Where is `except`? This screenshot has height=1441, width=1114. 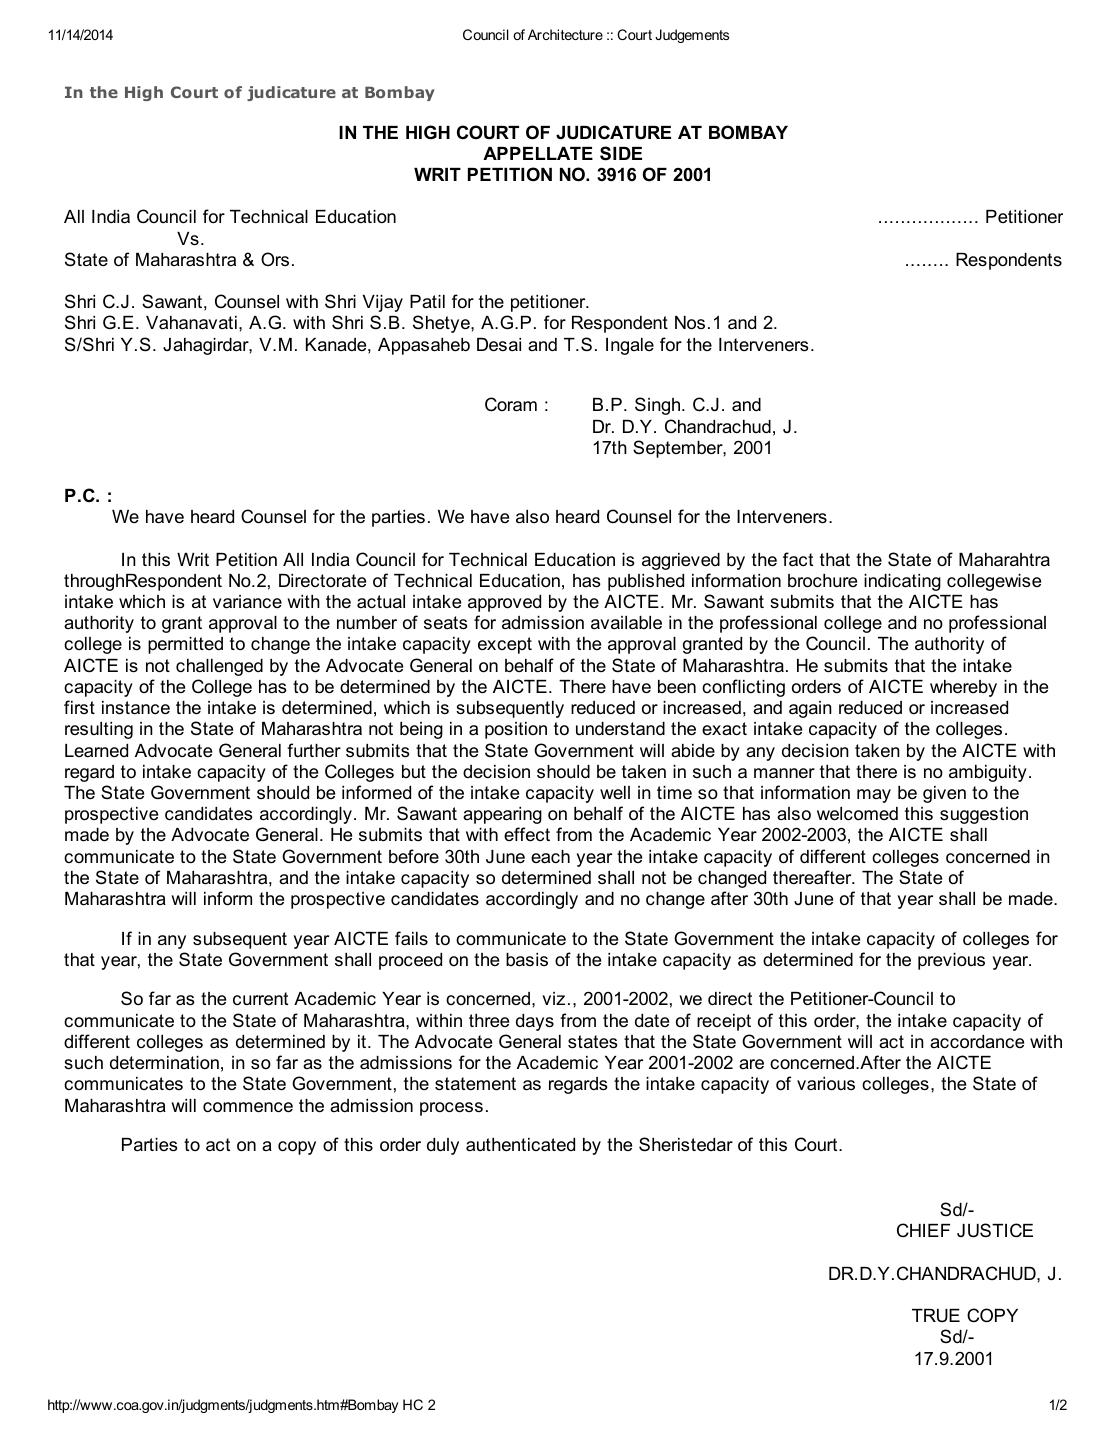
except is located at coordinates (505, 645).
